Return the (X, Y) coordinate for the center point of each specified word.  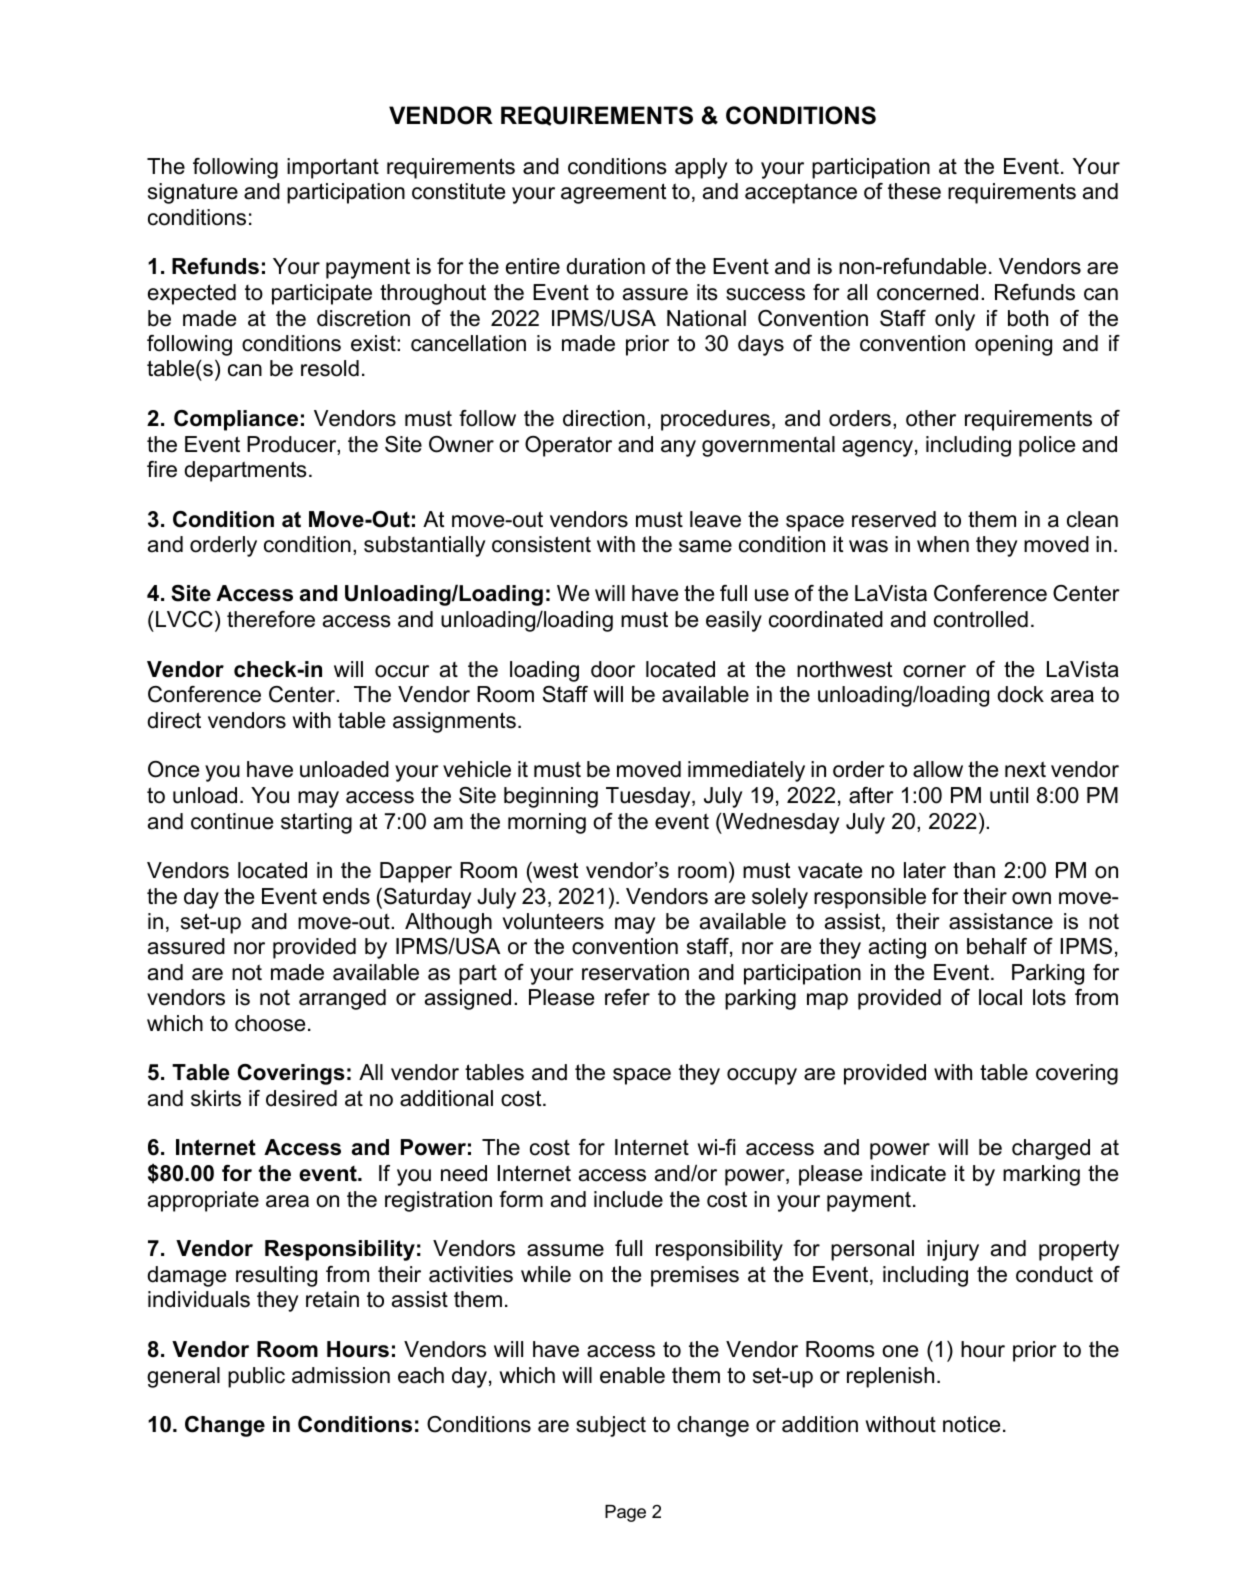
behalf (997, 946)
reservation (635, 972)
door (613, 669)
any (678, 448)
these (914, 191)
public (256, 1377)
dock (1020, 694)
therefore (271, 619)
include (628, 1199)
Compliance (236, 420)
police (1047, 446)
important (333, 168)
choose (270, 1023)
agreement (613, 193)
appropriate (203, 1201)
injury (953, 1250)
